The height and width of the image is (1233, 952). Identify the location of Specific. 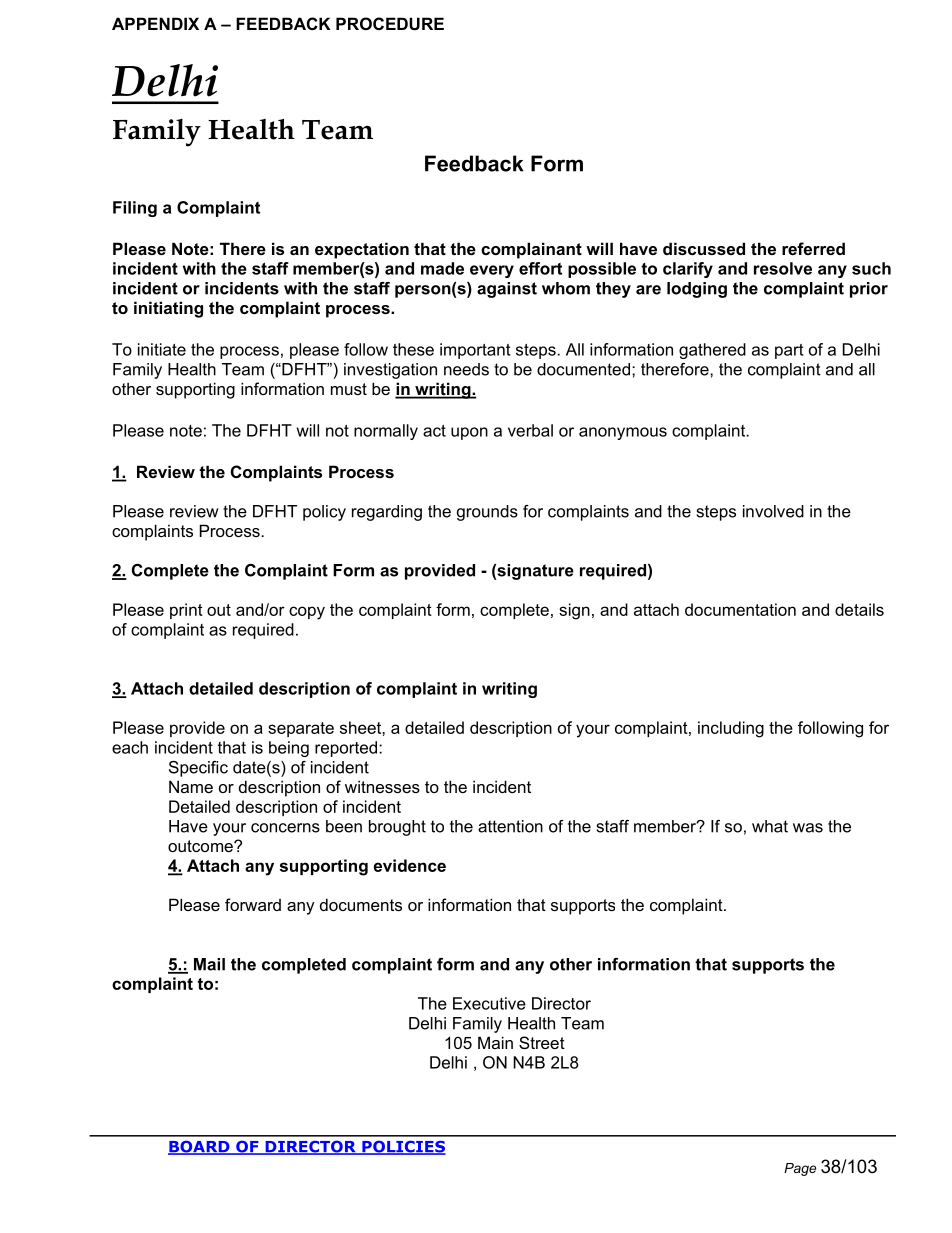
(198, 769).
